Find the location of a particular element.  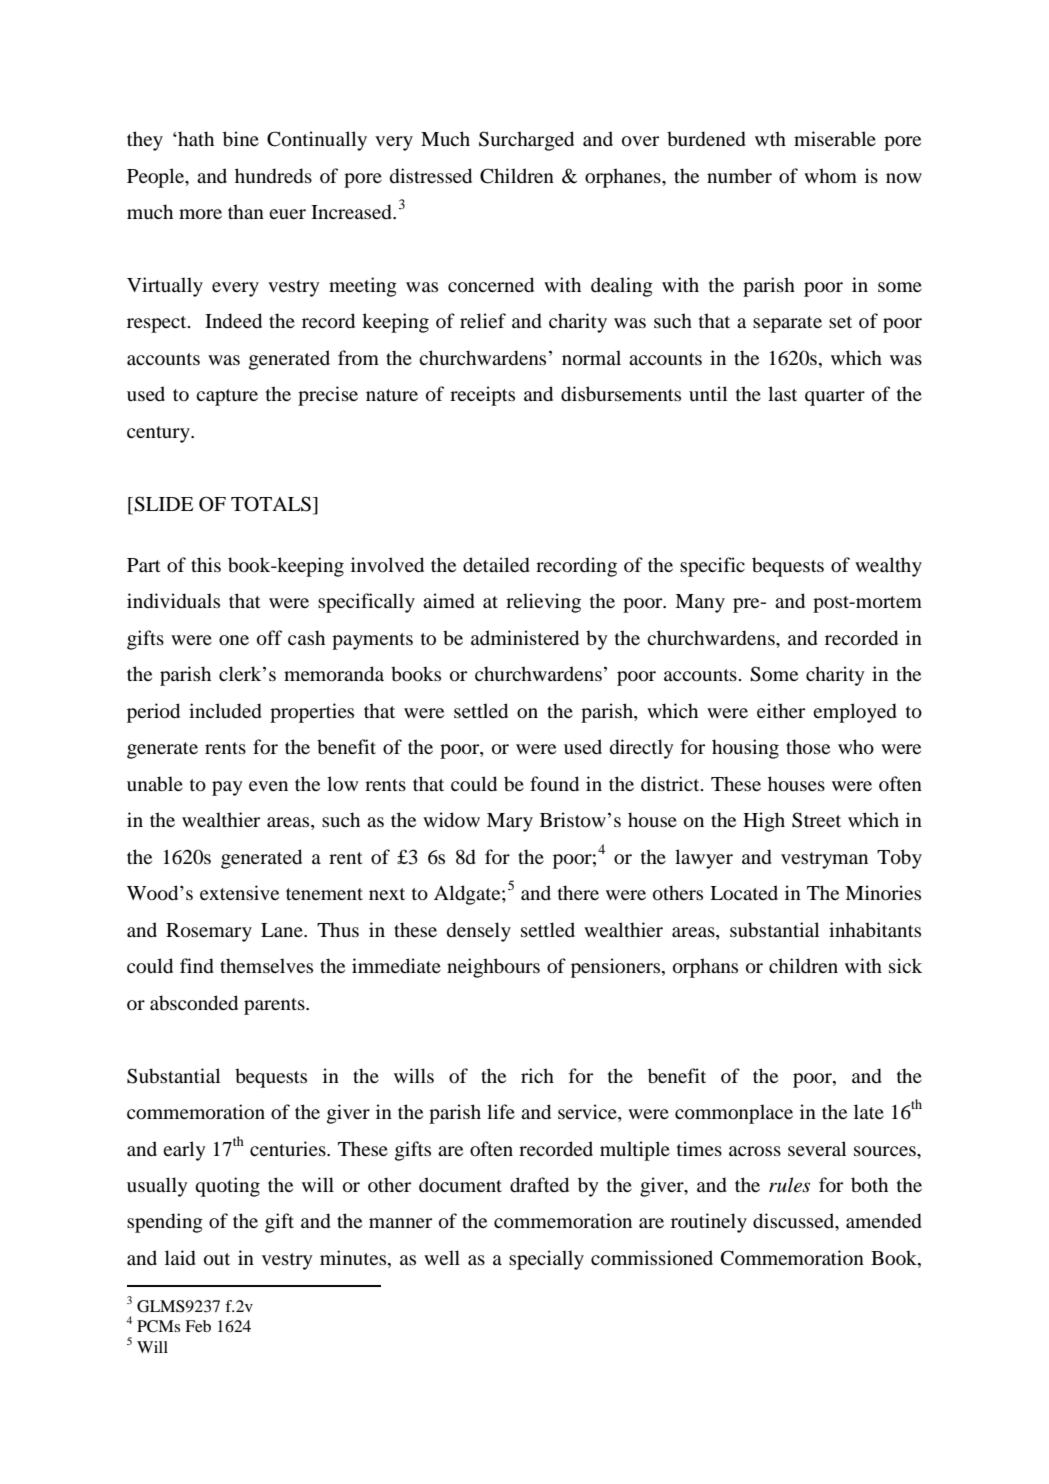

included is located at coordinates (225, 711).
